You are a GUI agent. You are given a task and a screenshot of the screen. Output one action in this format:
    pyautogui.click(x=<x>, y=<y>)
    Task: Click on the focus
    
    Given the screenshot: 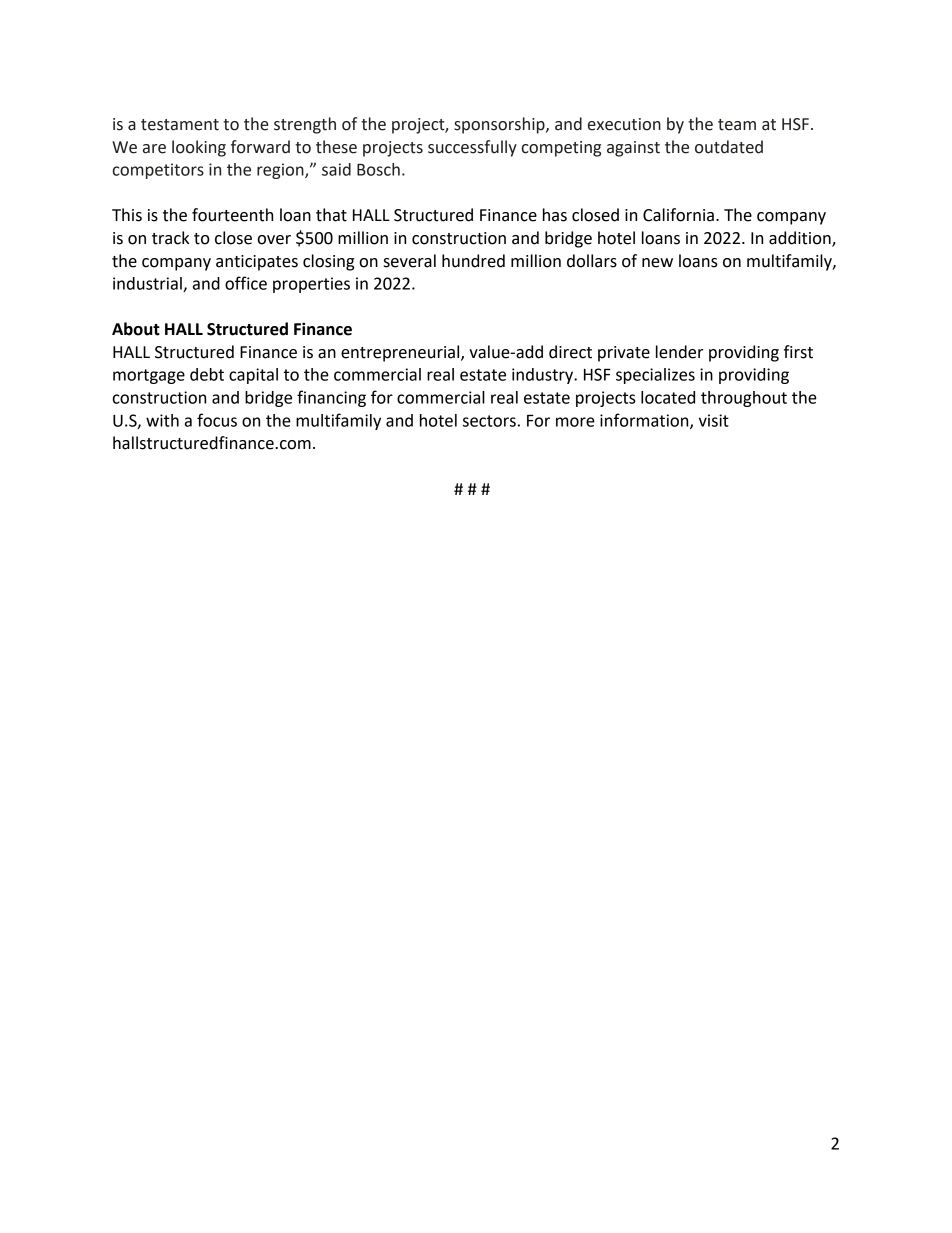 What is the action you would take?
    pyautogui.click(x=217, y=420)
